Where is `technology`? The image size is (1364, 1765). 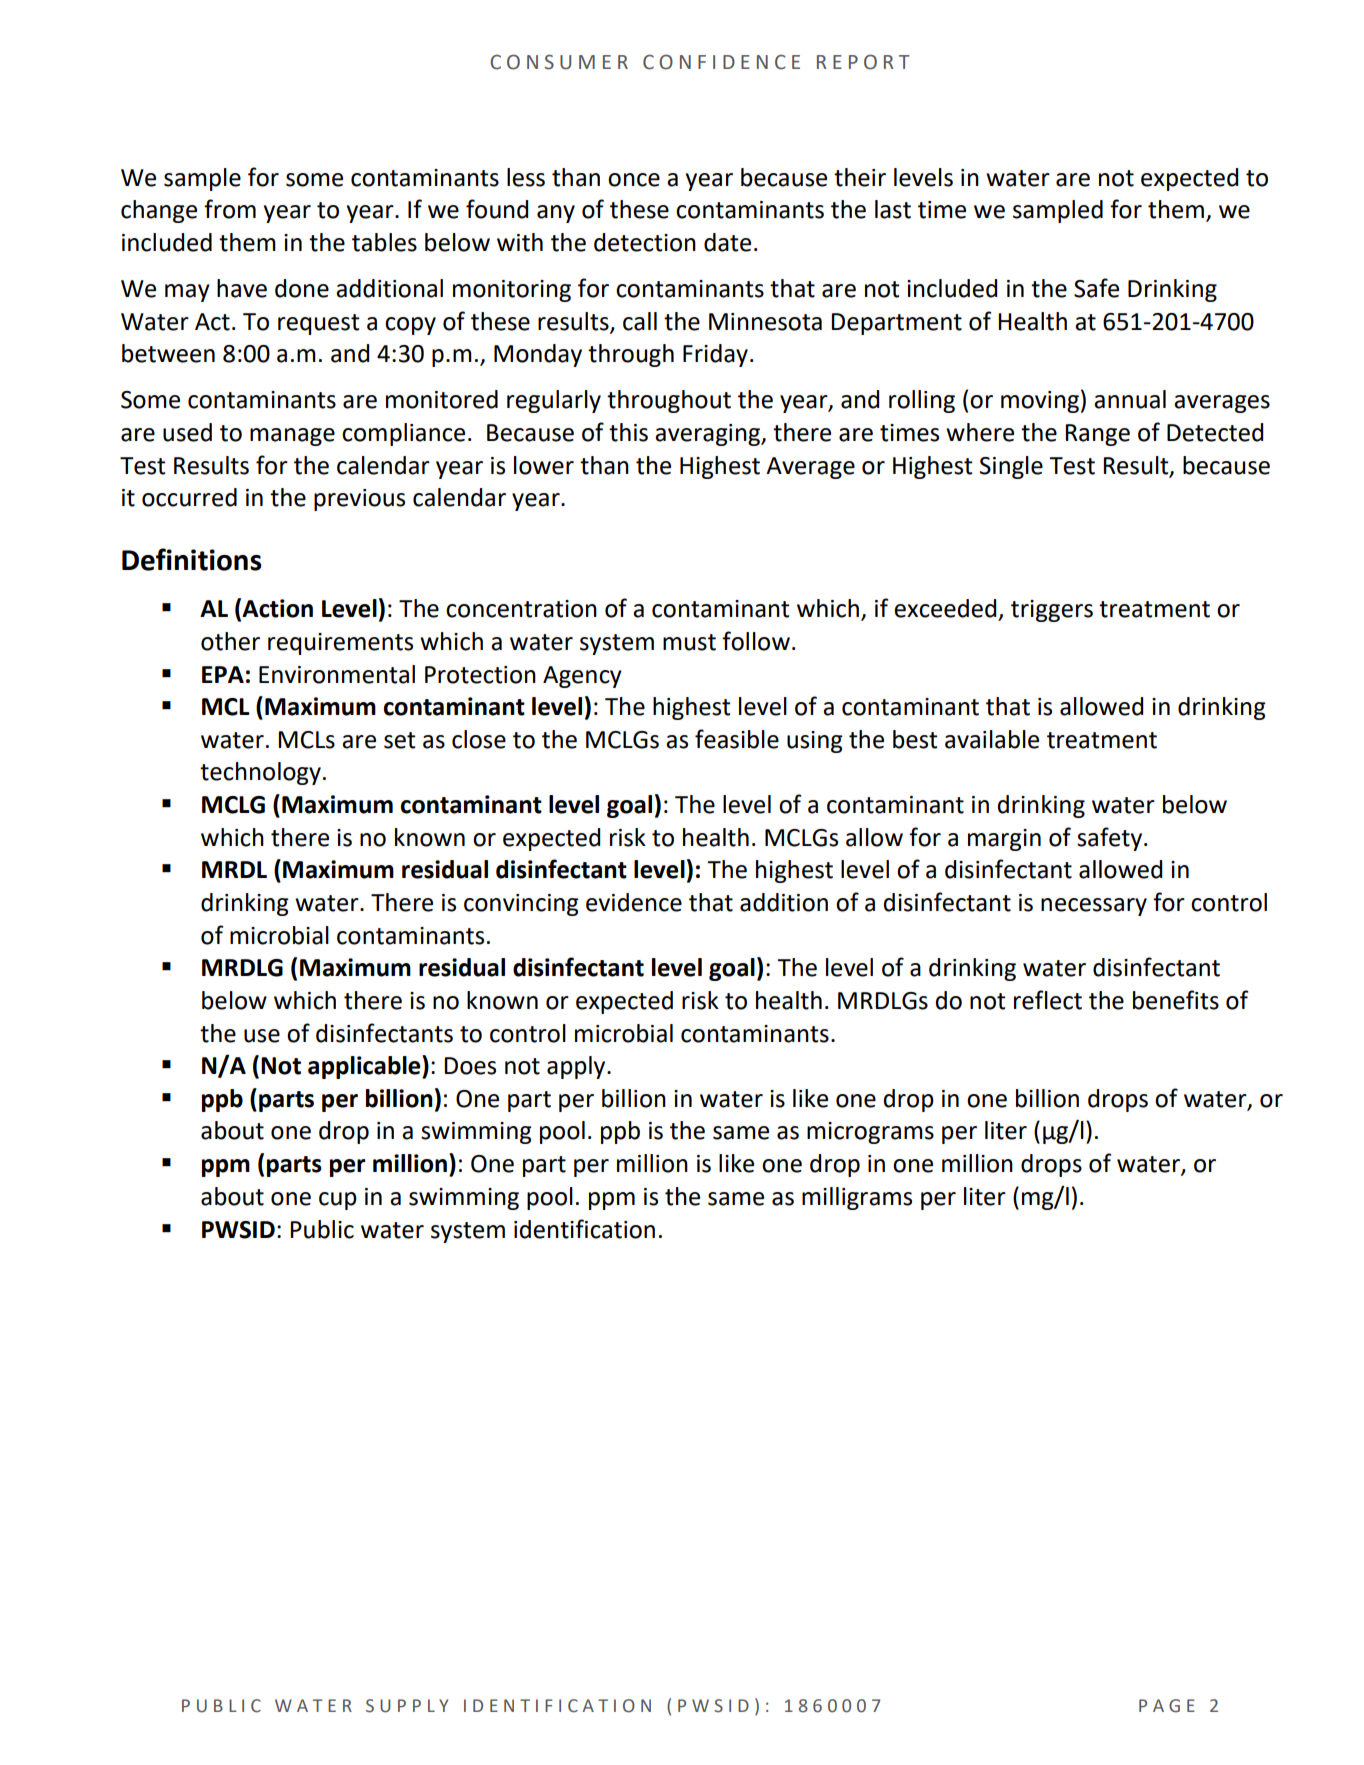
technology is located at coordinates (260, 773).
